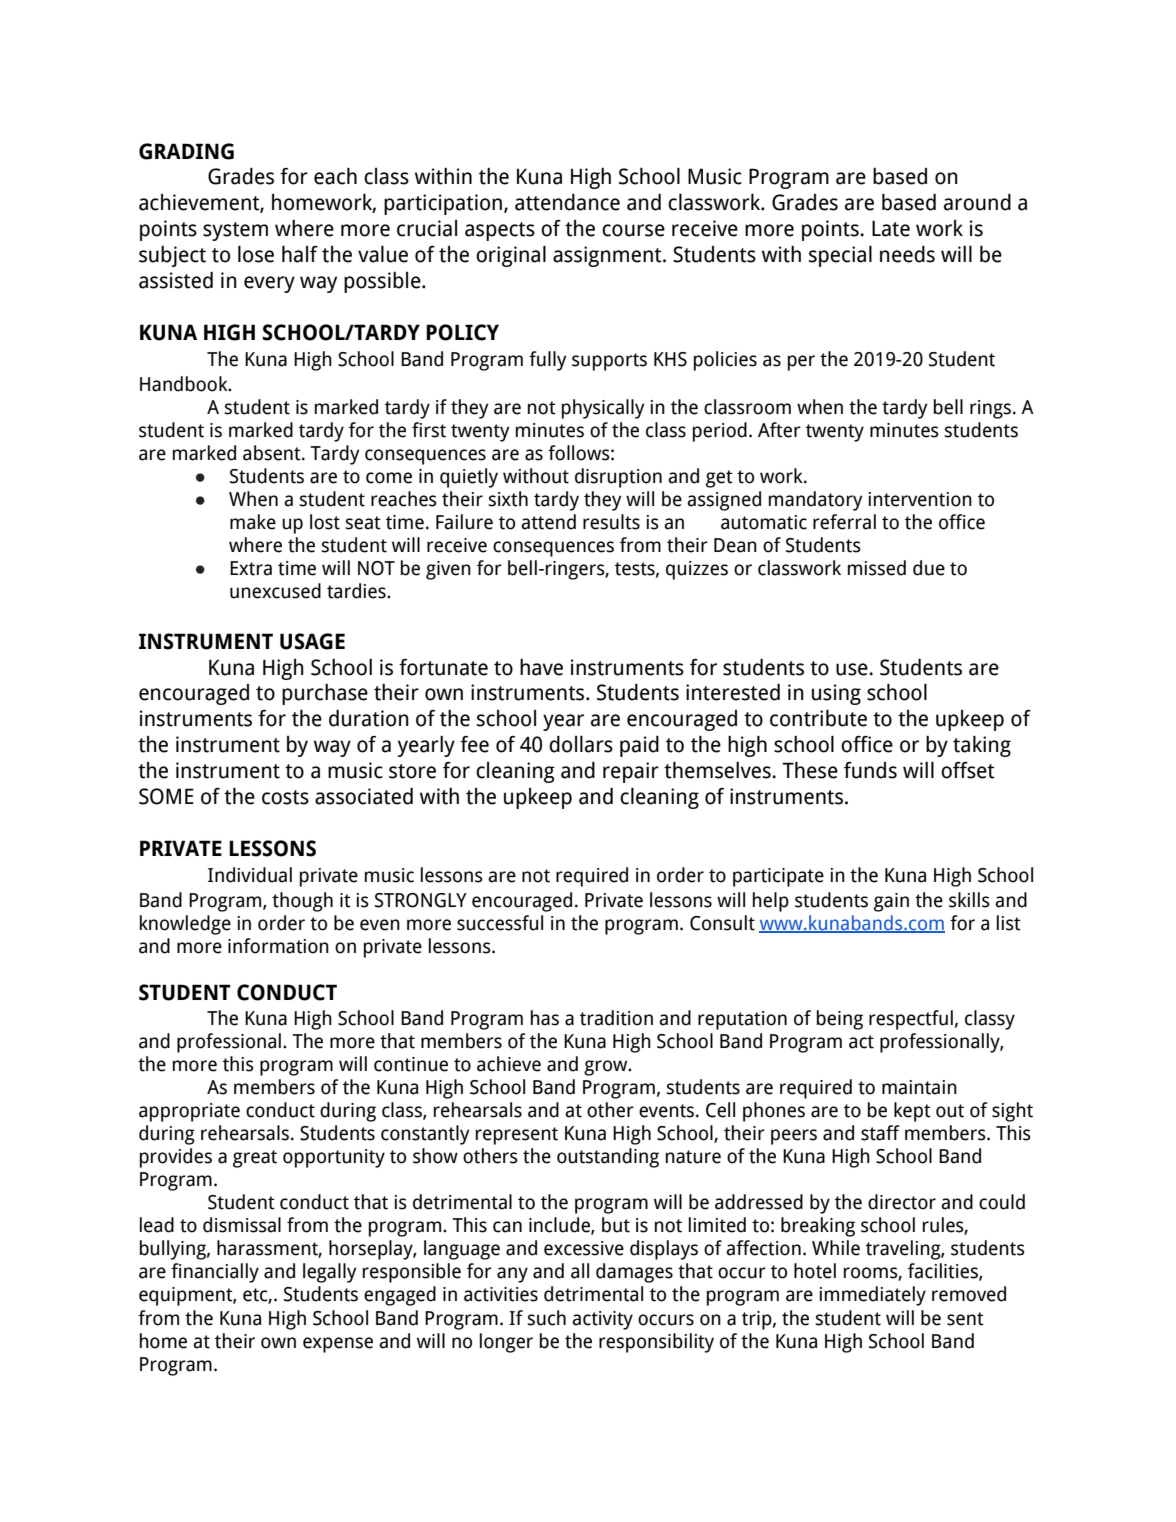  What do you see at coordinates (235, 231) in the screenshot?
I see `system` at bounding box center [235, 231].
